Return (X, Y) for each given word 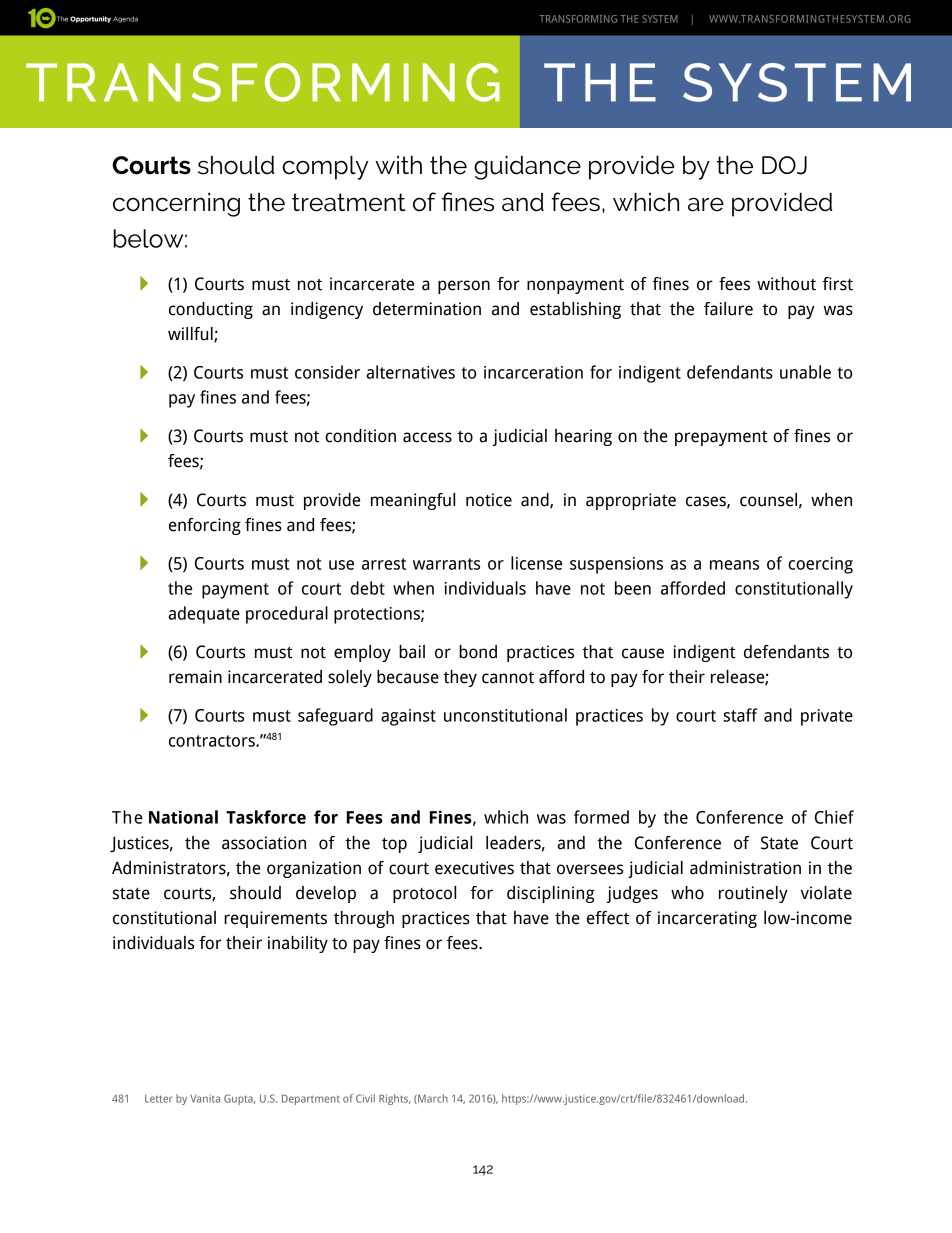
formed (601, 817)
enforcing (205, 526)
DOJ (784, 165)
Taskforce (266, 817)
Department (311, 1099)
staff (740, 715)
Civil (365, 1098)
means (734, 565)
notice (489, 500)
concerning (176, 205)
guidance (527, 167)
